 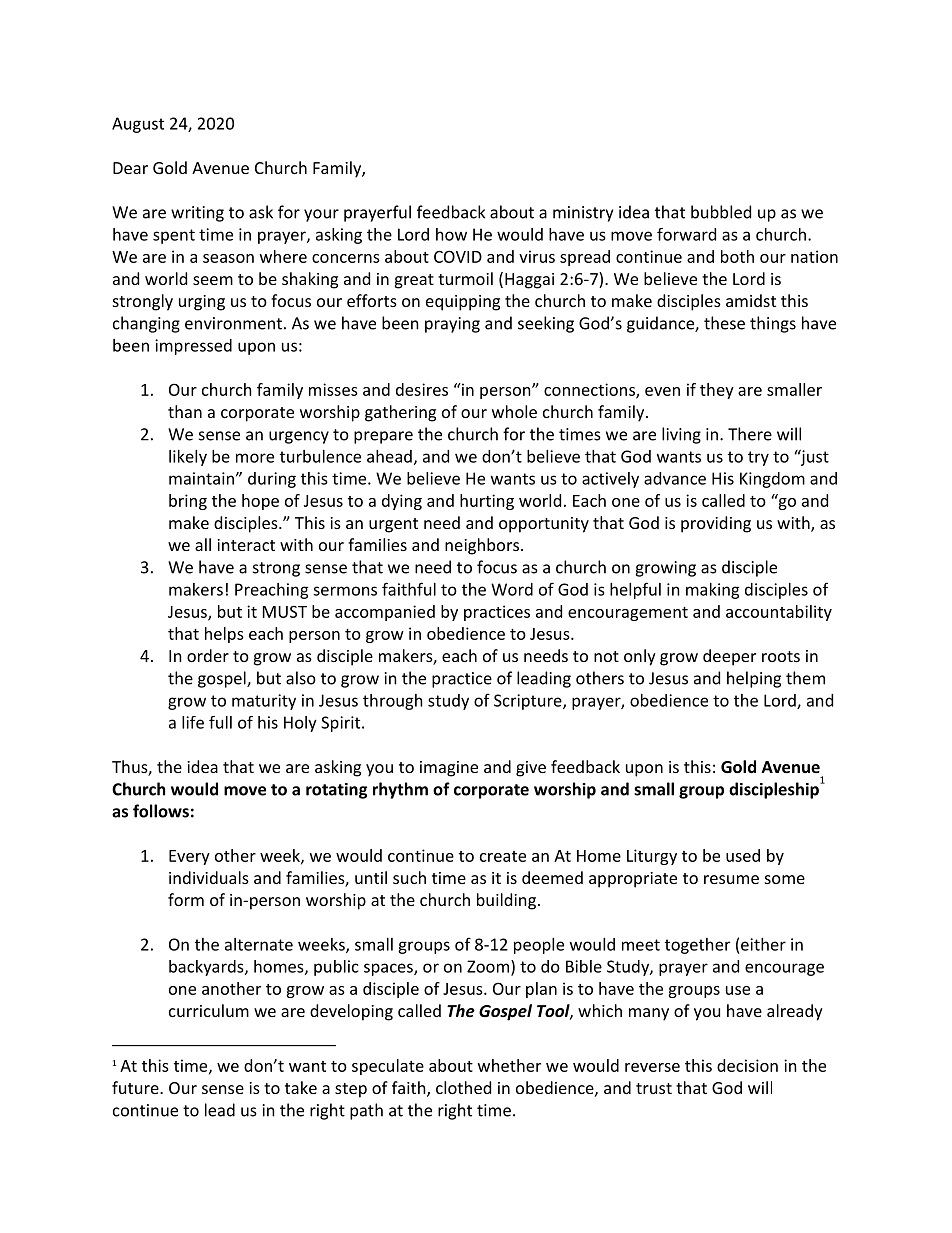 What do you see at coordinates (721, 212) in the screenshot?
I see `bubbled` at bounding box center [721, 212].
